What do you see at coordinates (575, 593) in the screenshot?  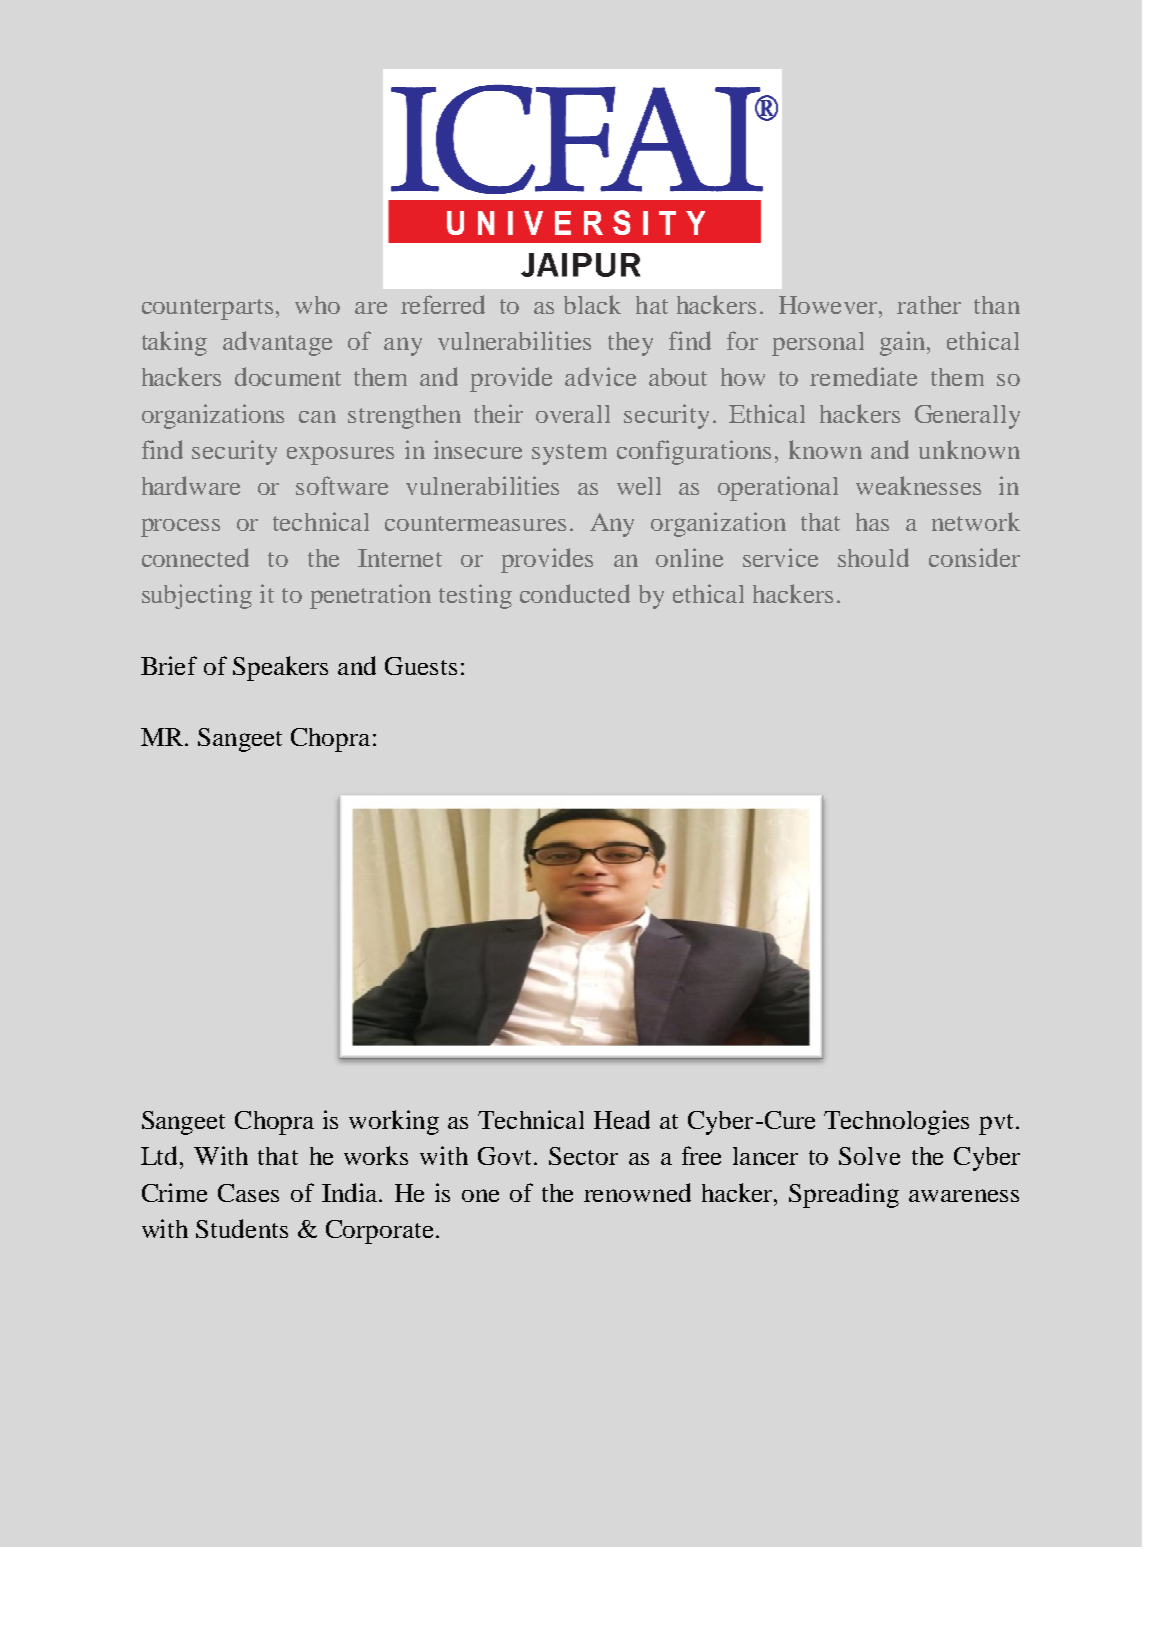 I see `conducted` at bounding box center [575, 593].
